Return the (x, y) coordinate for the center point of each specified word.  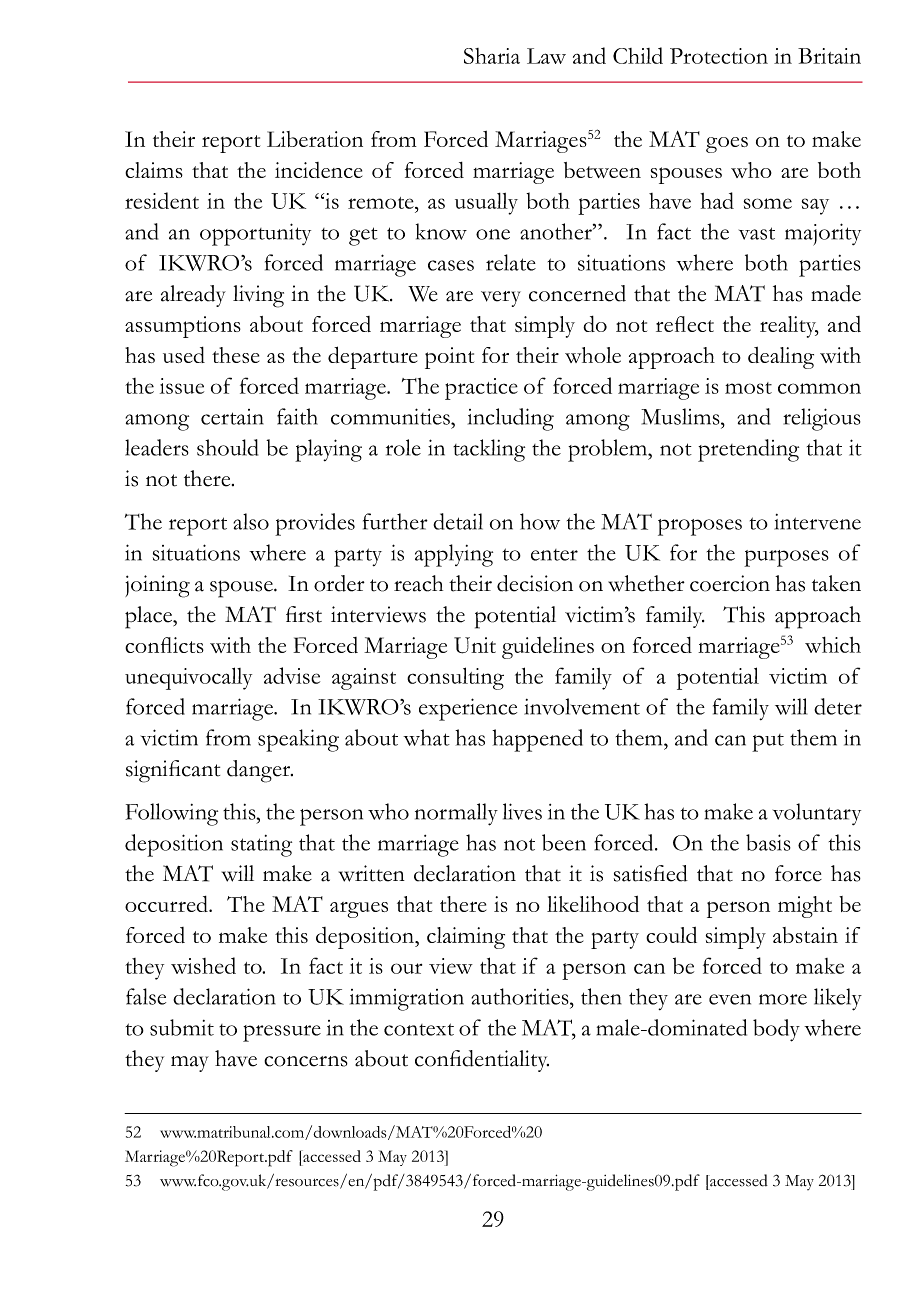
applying (454, 555)
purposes (786, 558)
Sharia (492, 56)
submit (182, 1027)
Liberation (315, 139)
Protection (719, 56)
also (251, 521)
